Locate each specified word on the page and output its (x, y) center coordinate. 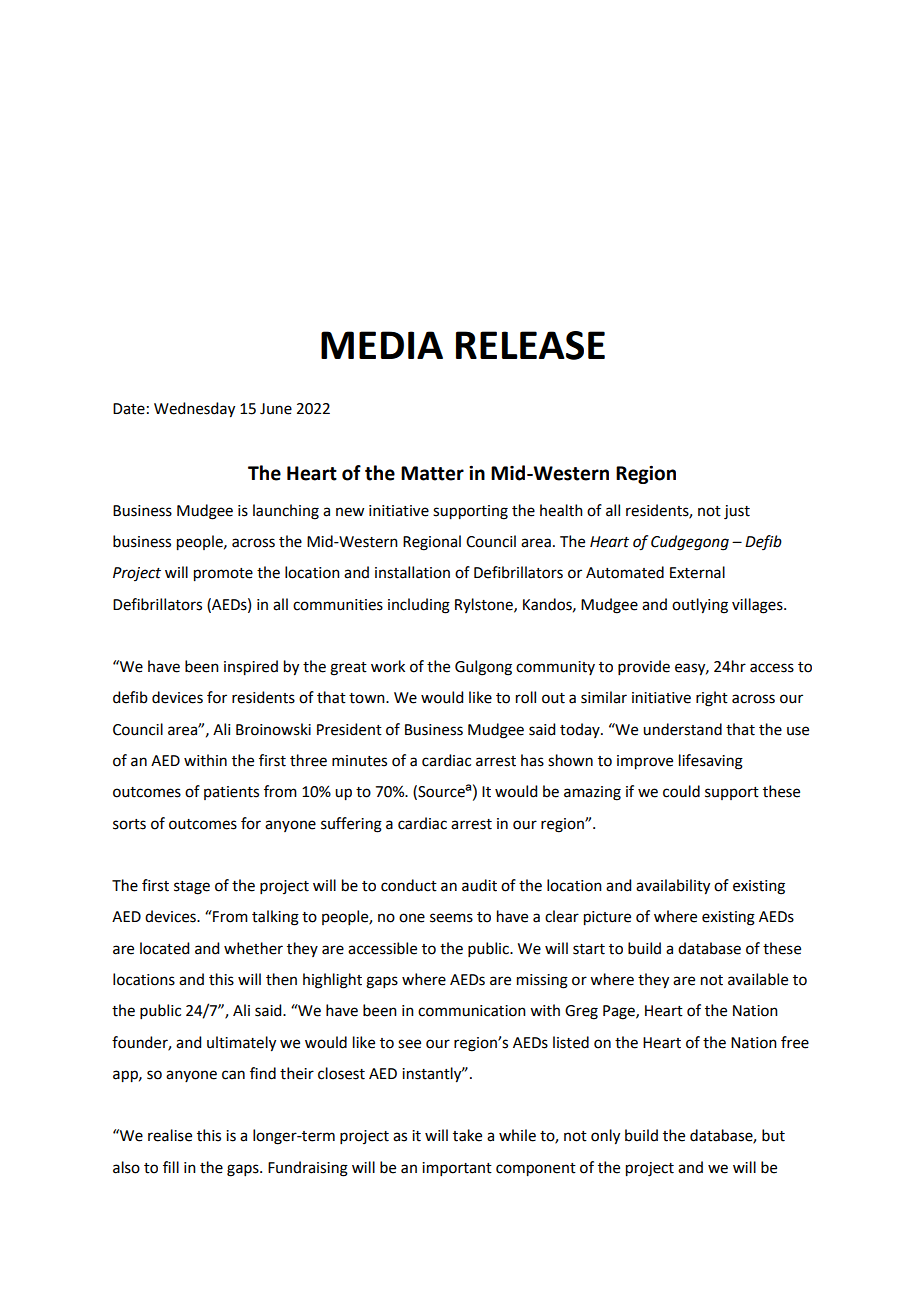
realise (170, 1135)
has (532, 760)
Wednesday (194, 410)
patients (231, 793)
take (467, 1135)
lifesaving (711, 762)
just (737, 512)
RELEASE (530, 345)
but (773, 1135)
